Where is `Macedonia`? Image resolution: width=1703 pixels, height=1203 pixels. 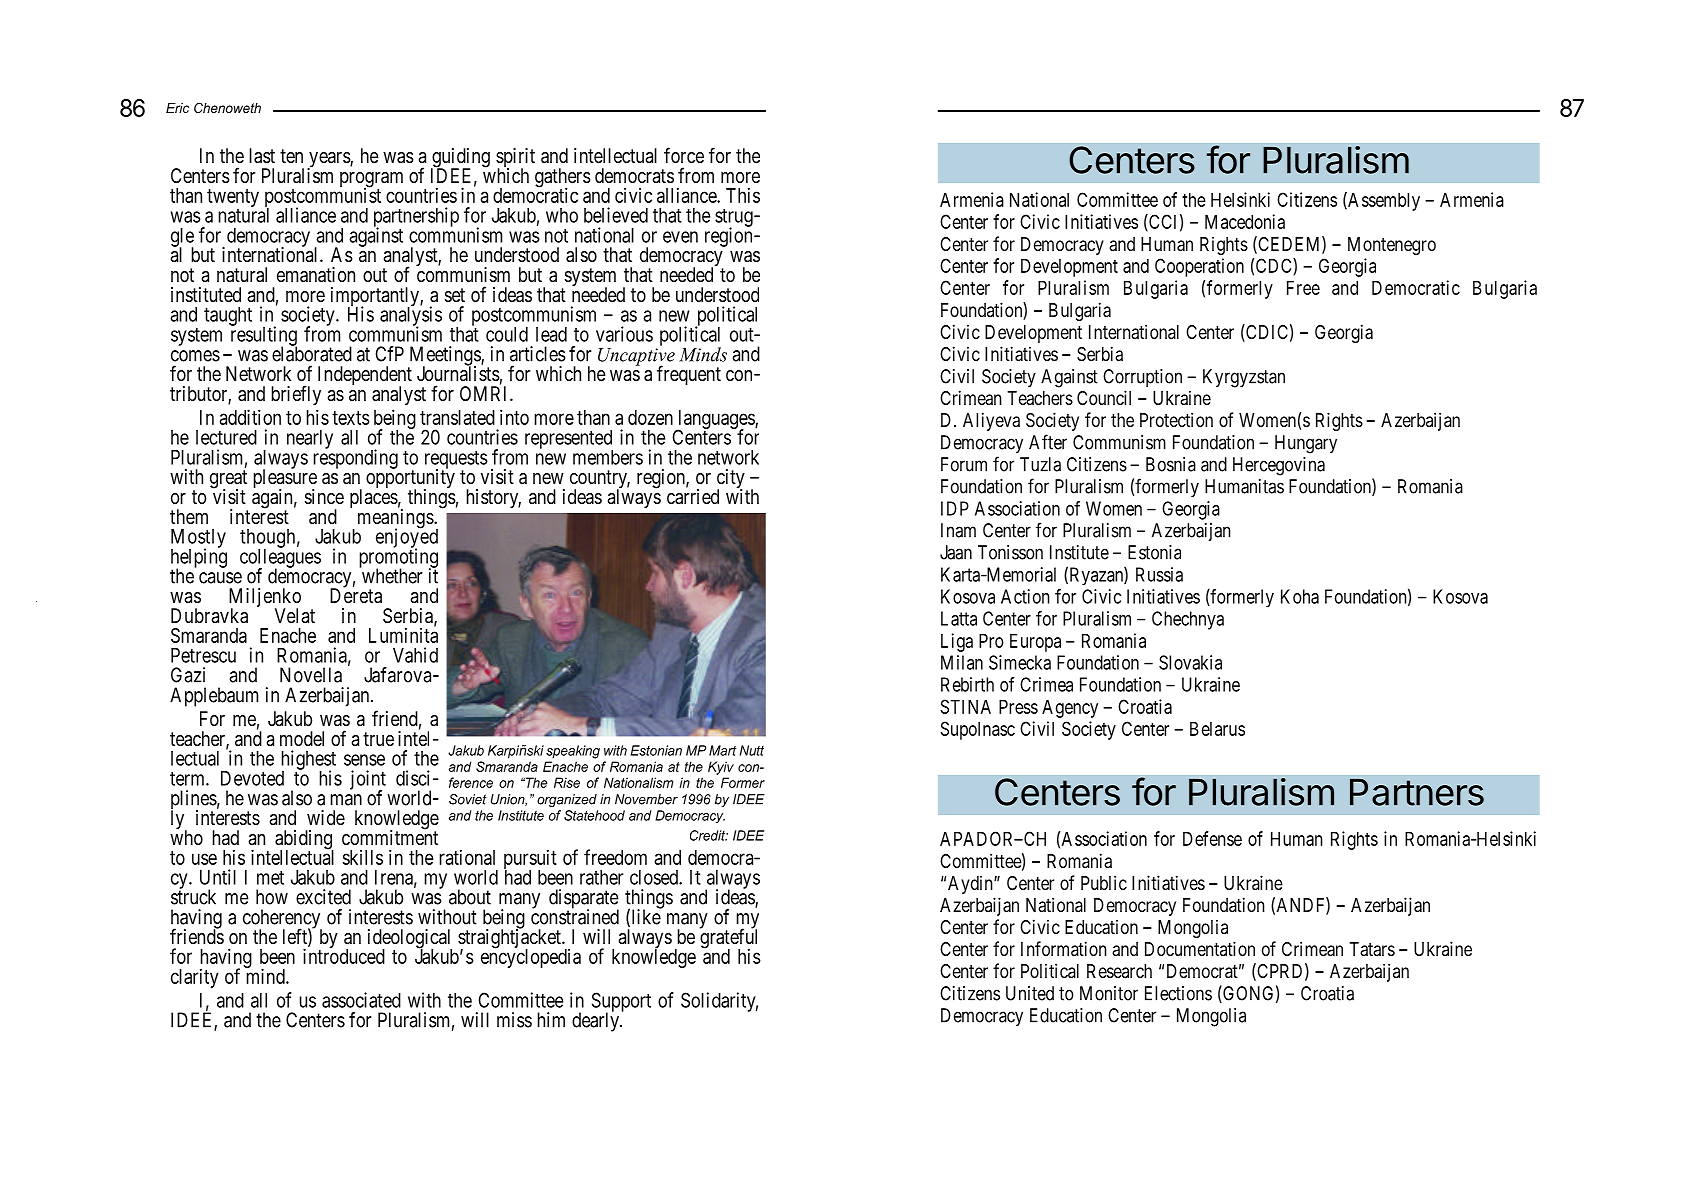
Macedonia is located at coordinates (1245, 221).
